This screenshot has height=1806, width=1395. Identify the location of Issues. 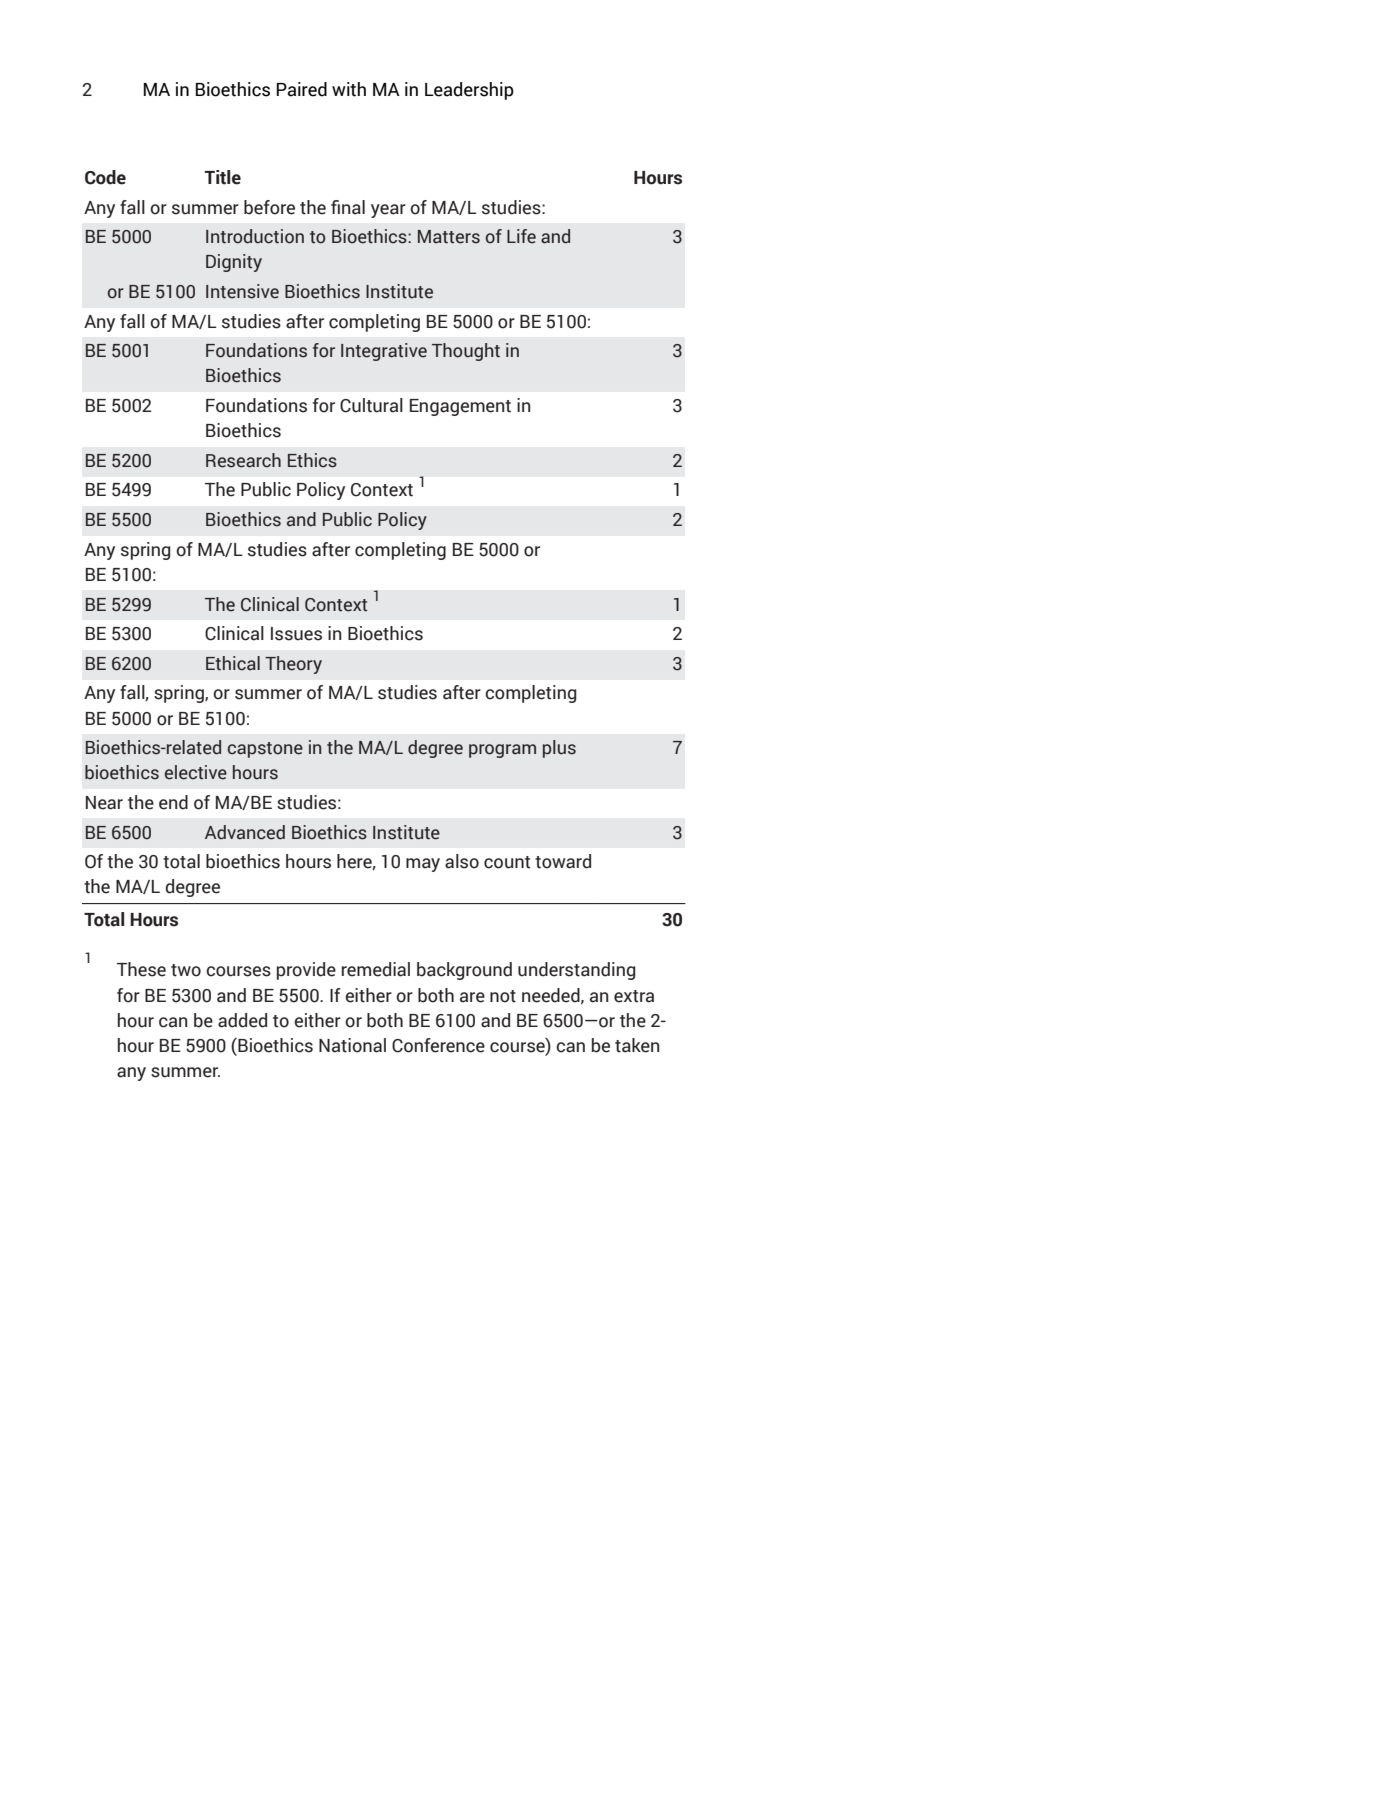
(296, 634).
